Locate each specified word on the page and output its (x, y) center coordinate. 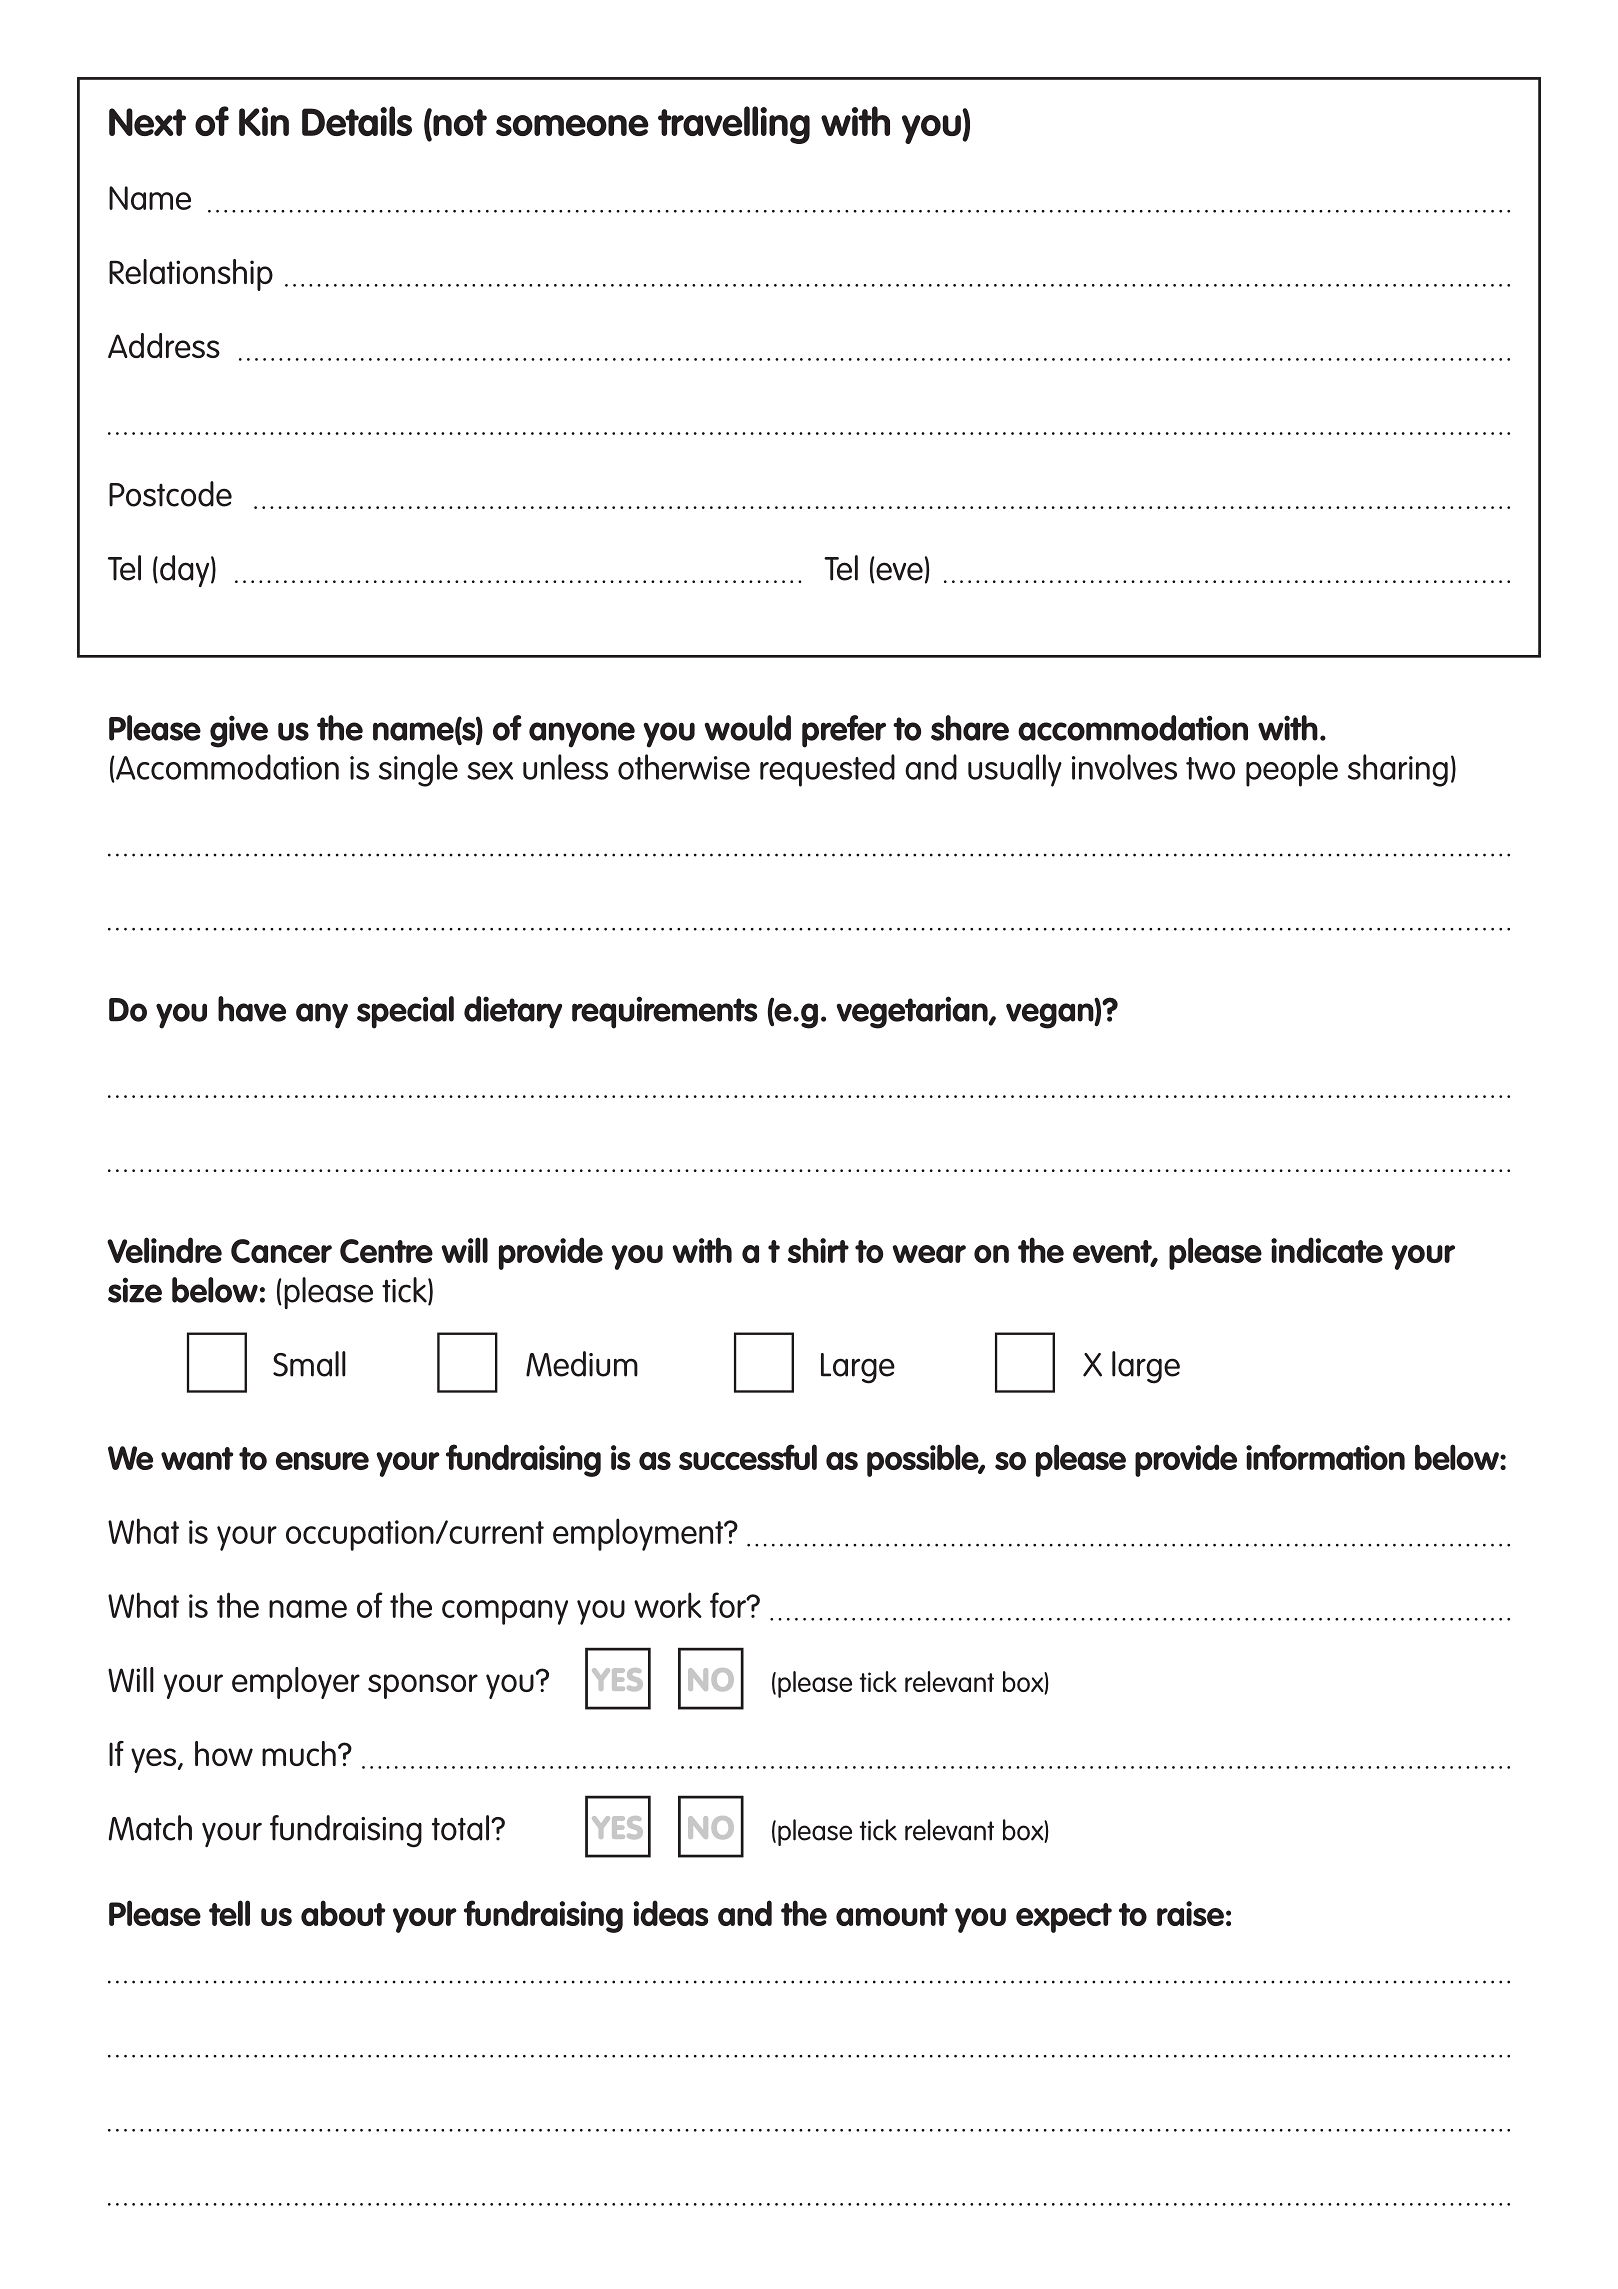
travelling (734, 125)
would (748, 728)
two (1210, 768)
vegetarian (913, 1012)
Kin (264, 121)
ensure (322, 1461)
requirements (665, 1012)
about (343, 1913)
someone (572, 125)
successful (748, 1457)
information (1325, 1457)
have (252, 1009)
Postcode (170, 494)
